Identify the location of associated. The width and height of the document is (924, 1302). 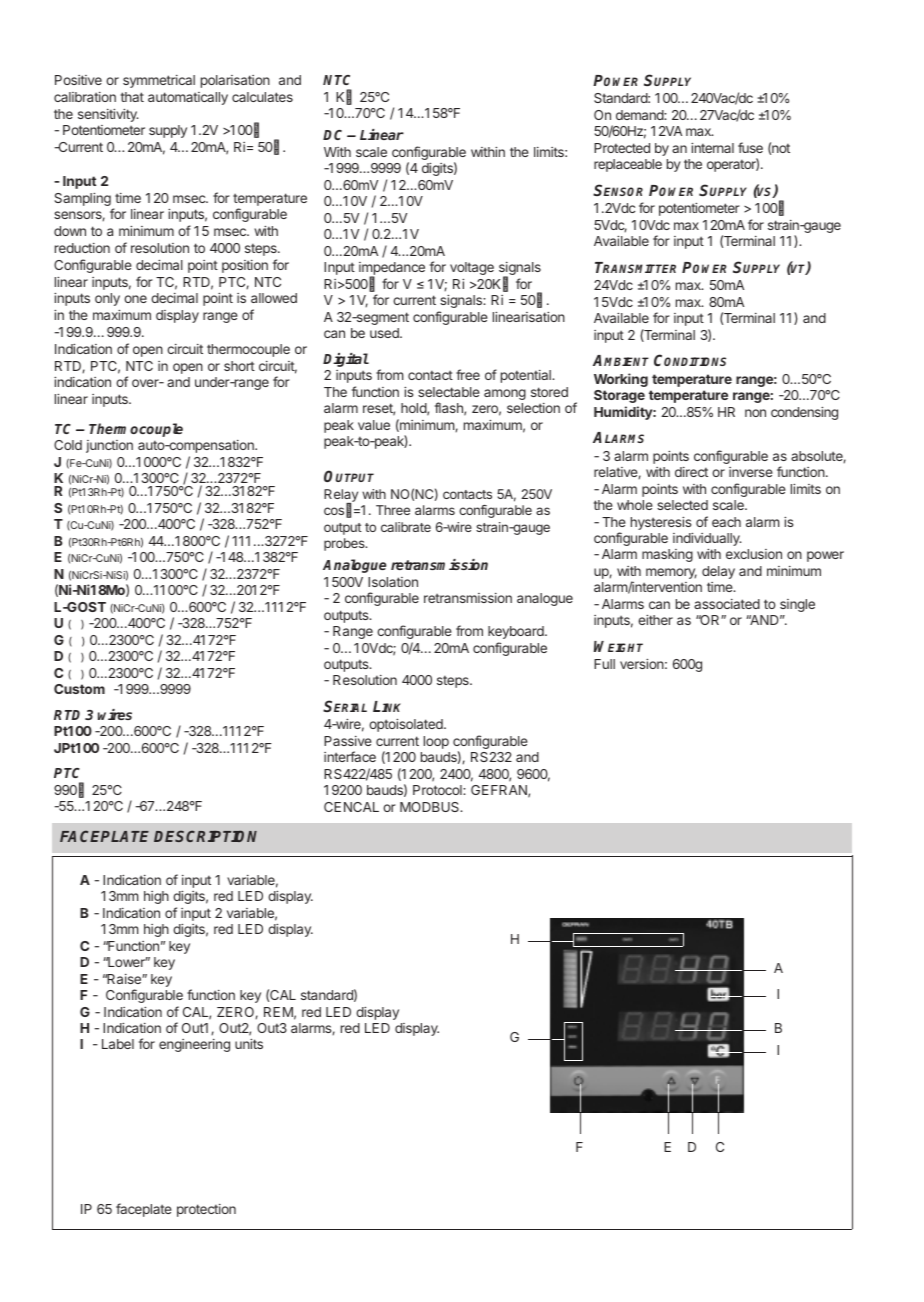
(727, 604).
